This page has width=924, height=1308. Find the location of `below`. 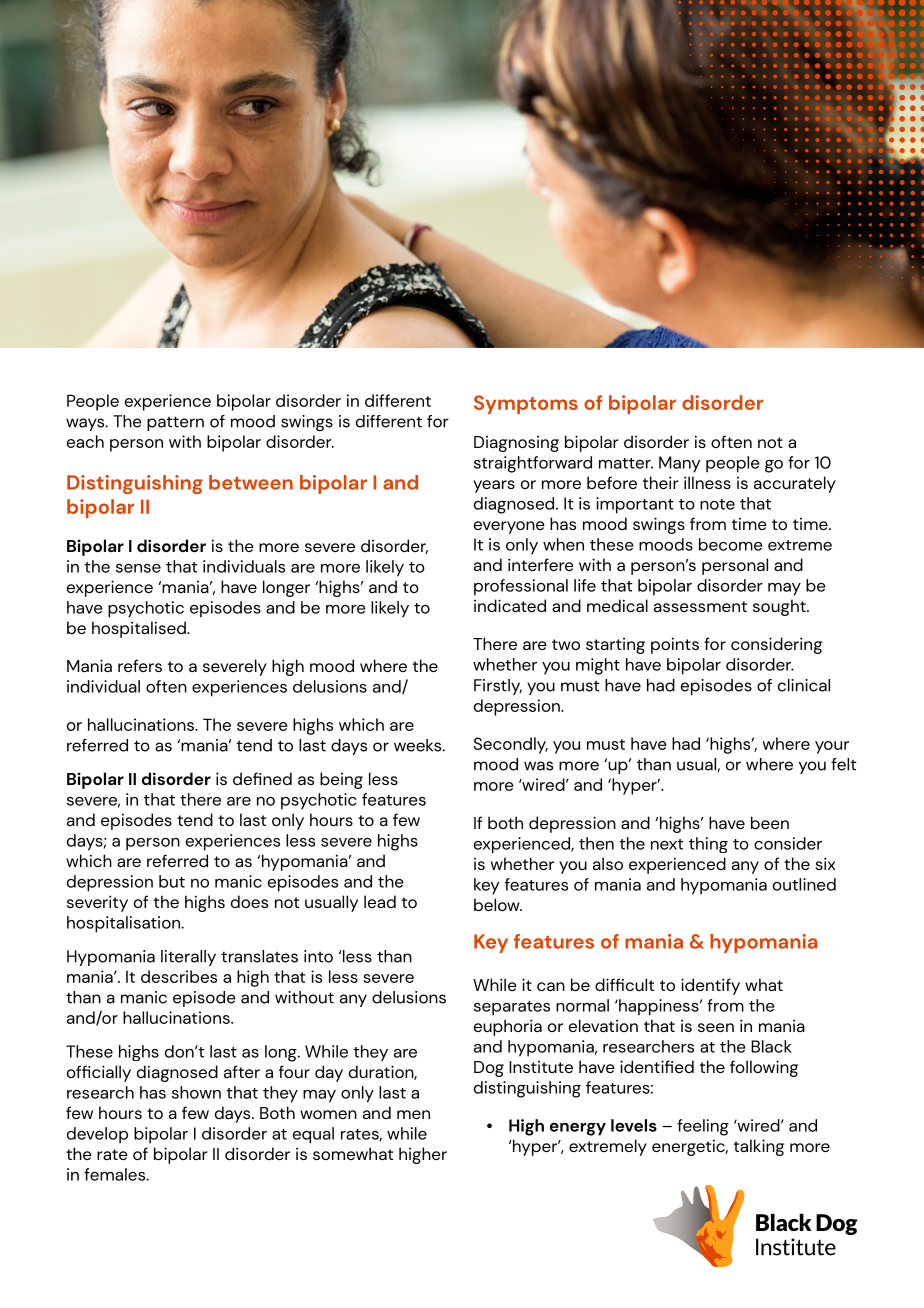

below is located at coordinates (498, 904).
